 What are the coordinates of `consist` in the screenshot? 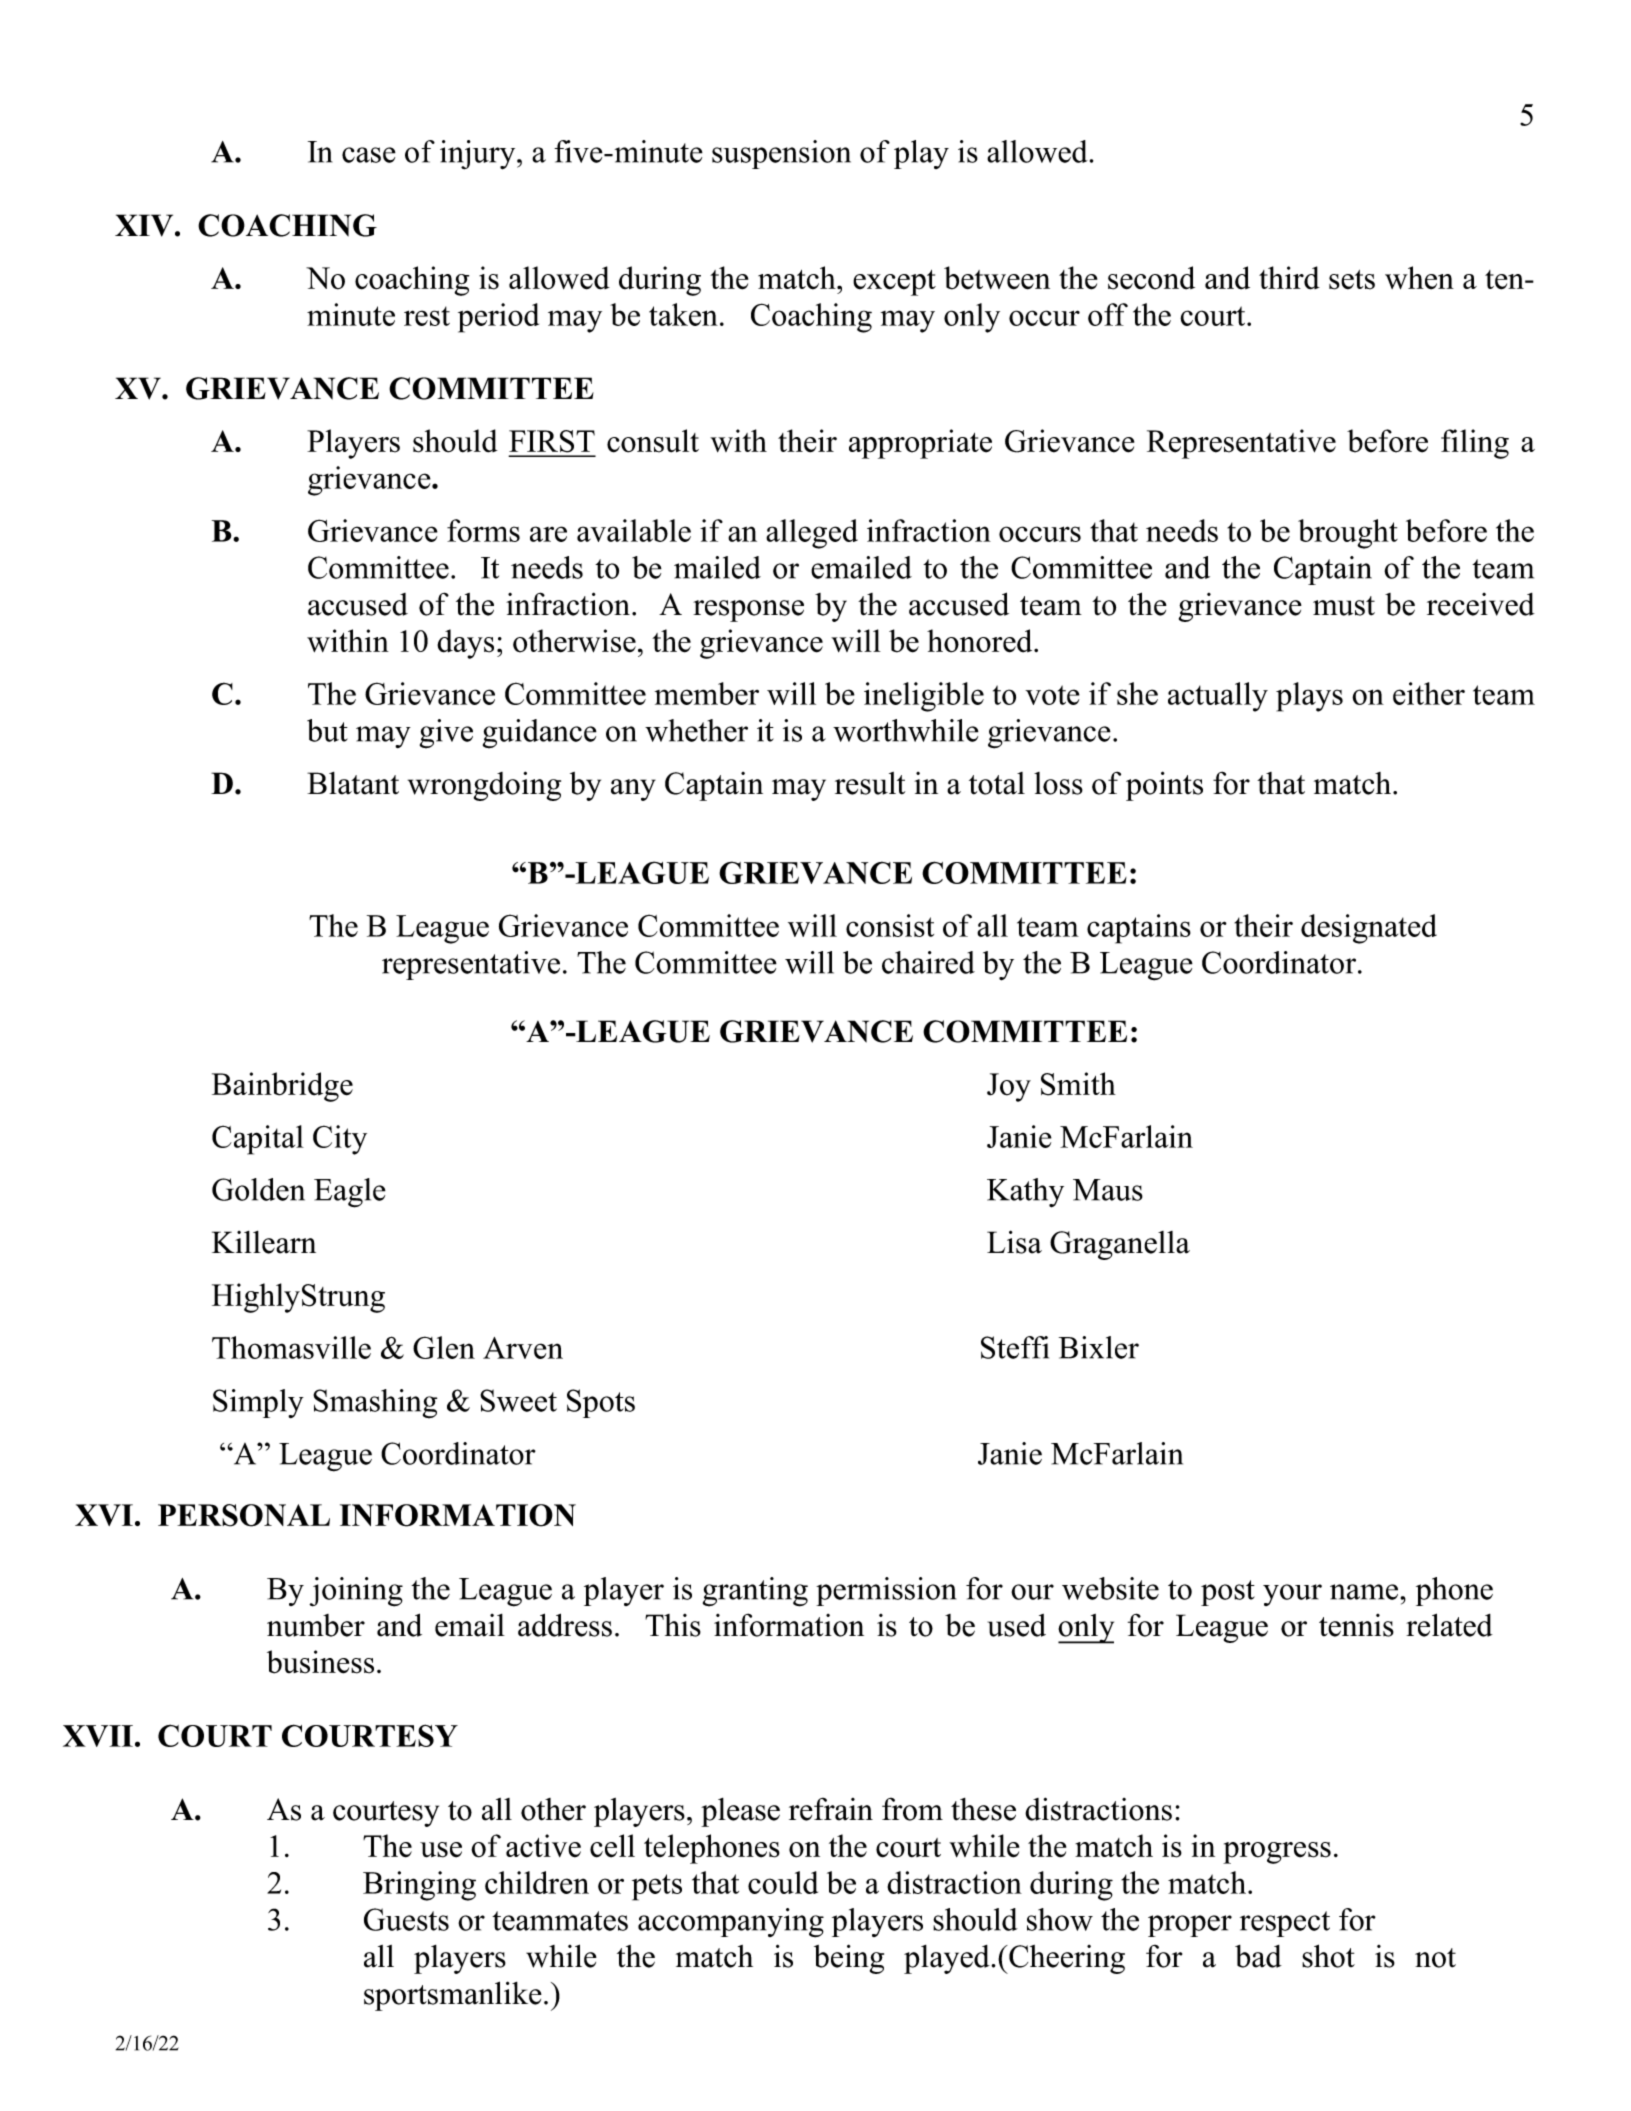 It's located at (890, 925).
